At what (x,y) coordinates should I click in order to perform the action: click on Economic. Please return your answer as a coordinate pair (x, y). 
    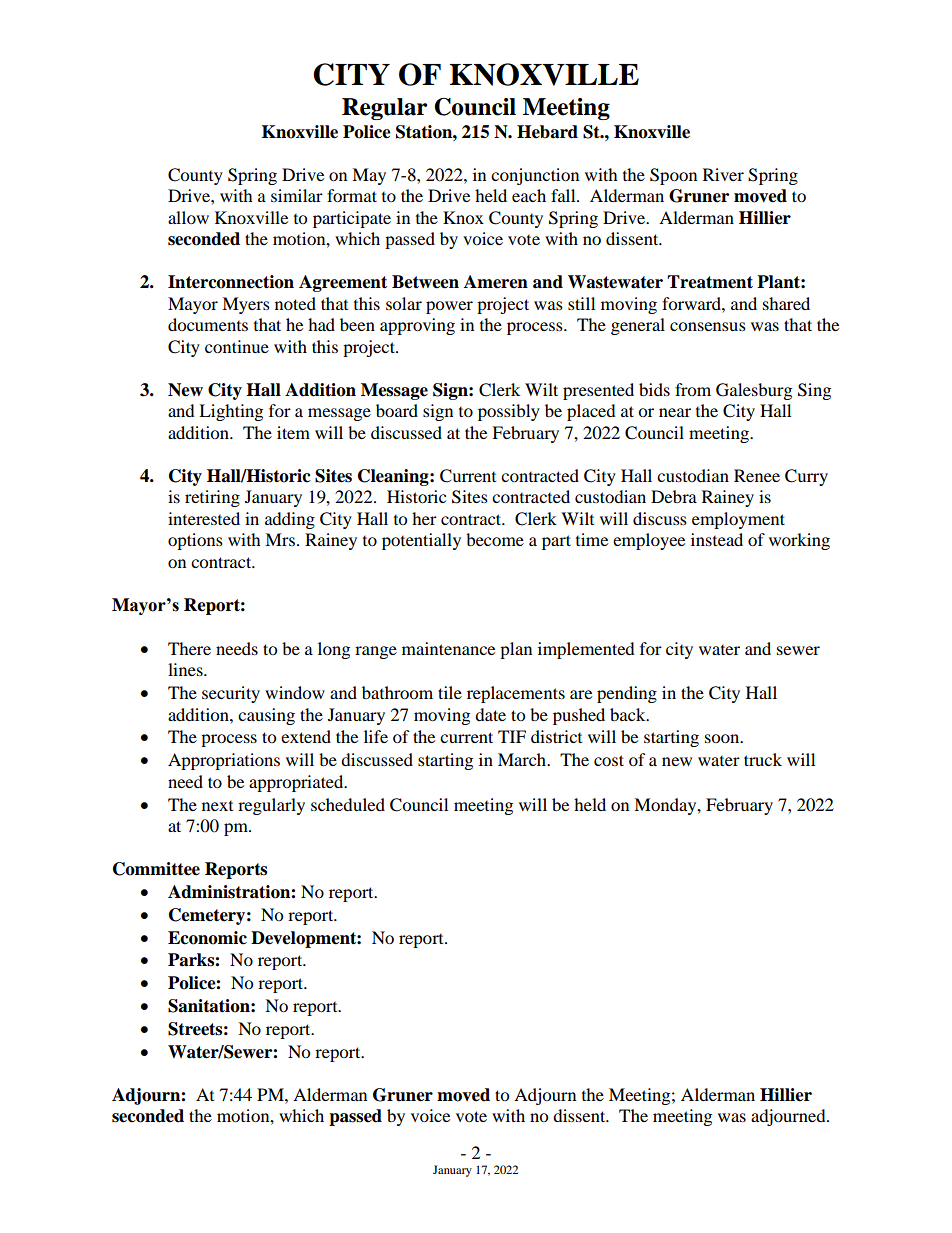
    Looking at the image, I should click on (207, 938).
